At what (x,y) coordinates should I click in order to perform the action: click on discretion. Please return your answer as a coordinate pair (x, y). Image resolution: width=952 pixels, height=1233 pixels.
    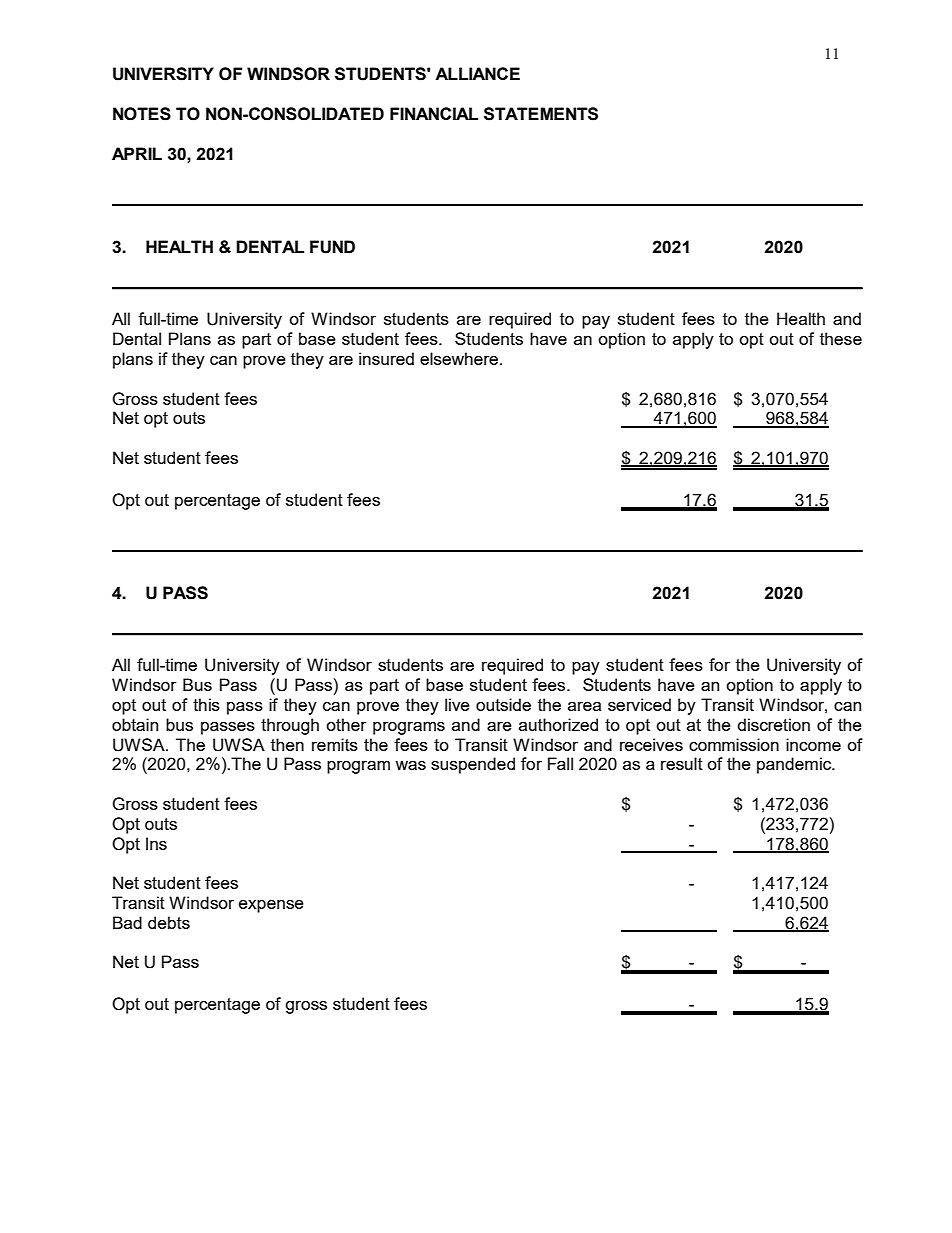
    Looking at the image, I should click on (774, 724).
